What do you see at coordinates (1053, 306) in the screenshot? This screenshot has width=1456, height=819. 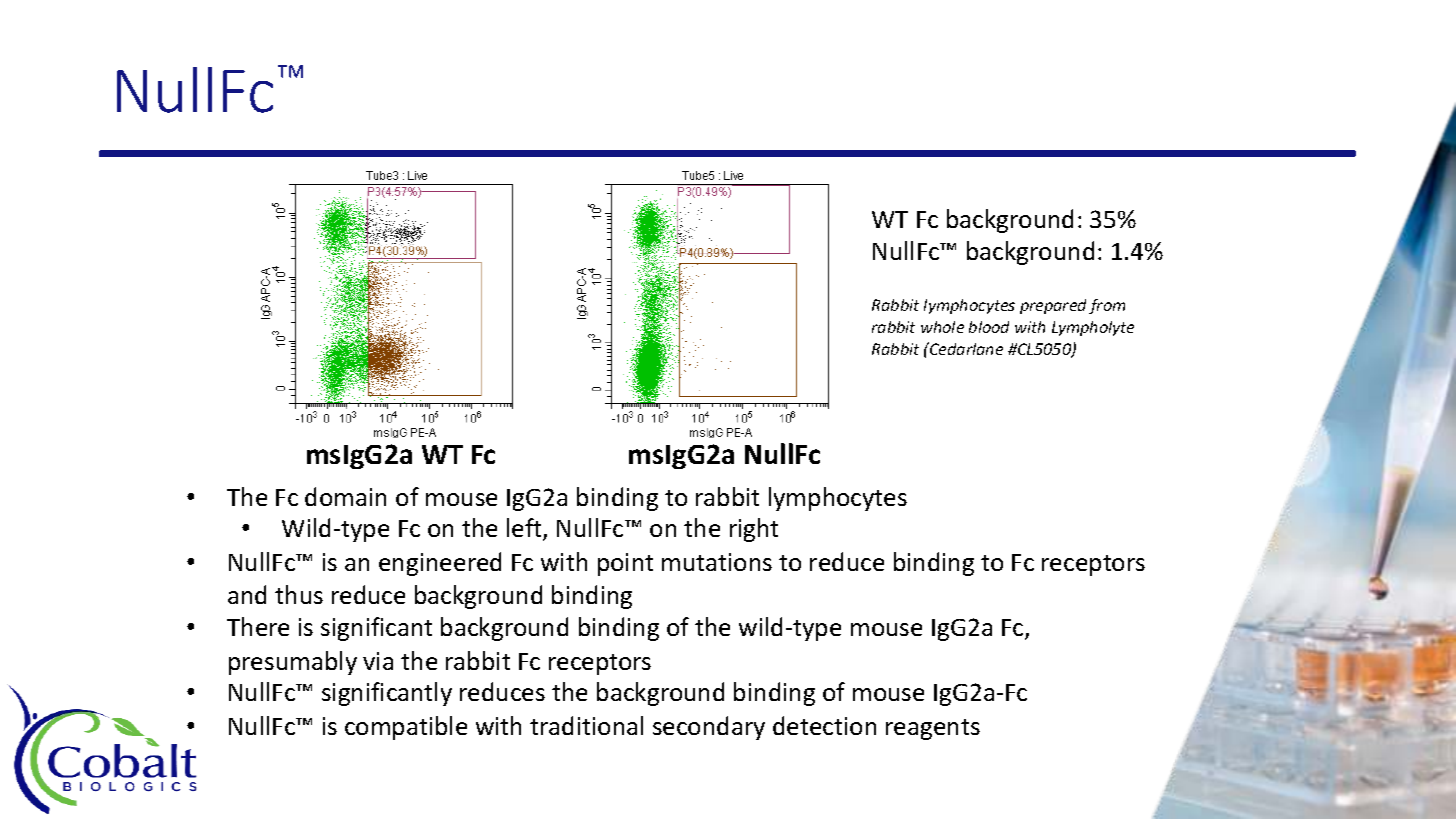 I see `prepared` at bounding box center [1053, 306].
